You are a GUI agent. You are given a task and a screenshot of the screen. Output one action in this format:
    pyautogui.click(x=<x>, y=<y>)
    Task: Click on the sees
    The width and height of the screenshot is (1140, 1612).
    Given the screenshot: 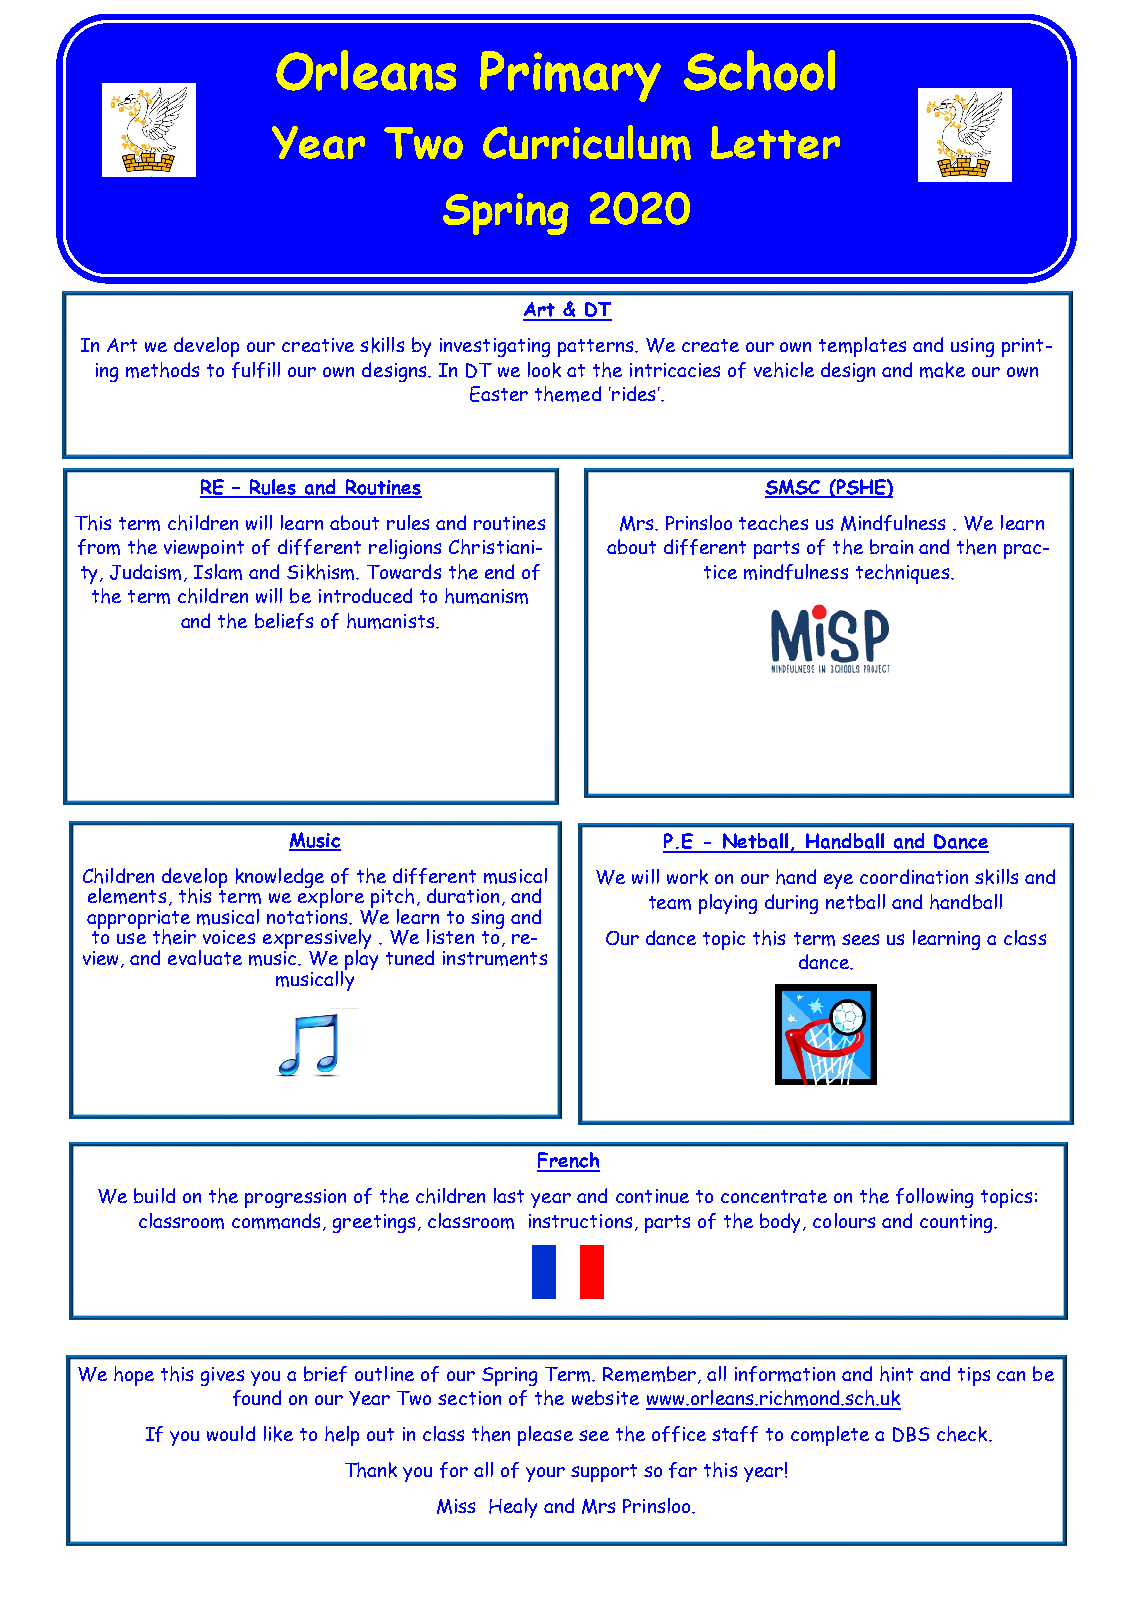 What is the action you would take?
    pyautogui.click(x=860, y=939)
